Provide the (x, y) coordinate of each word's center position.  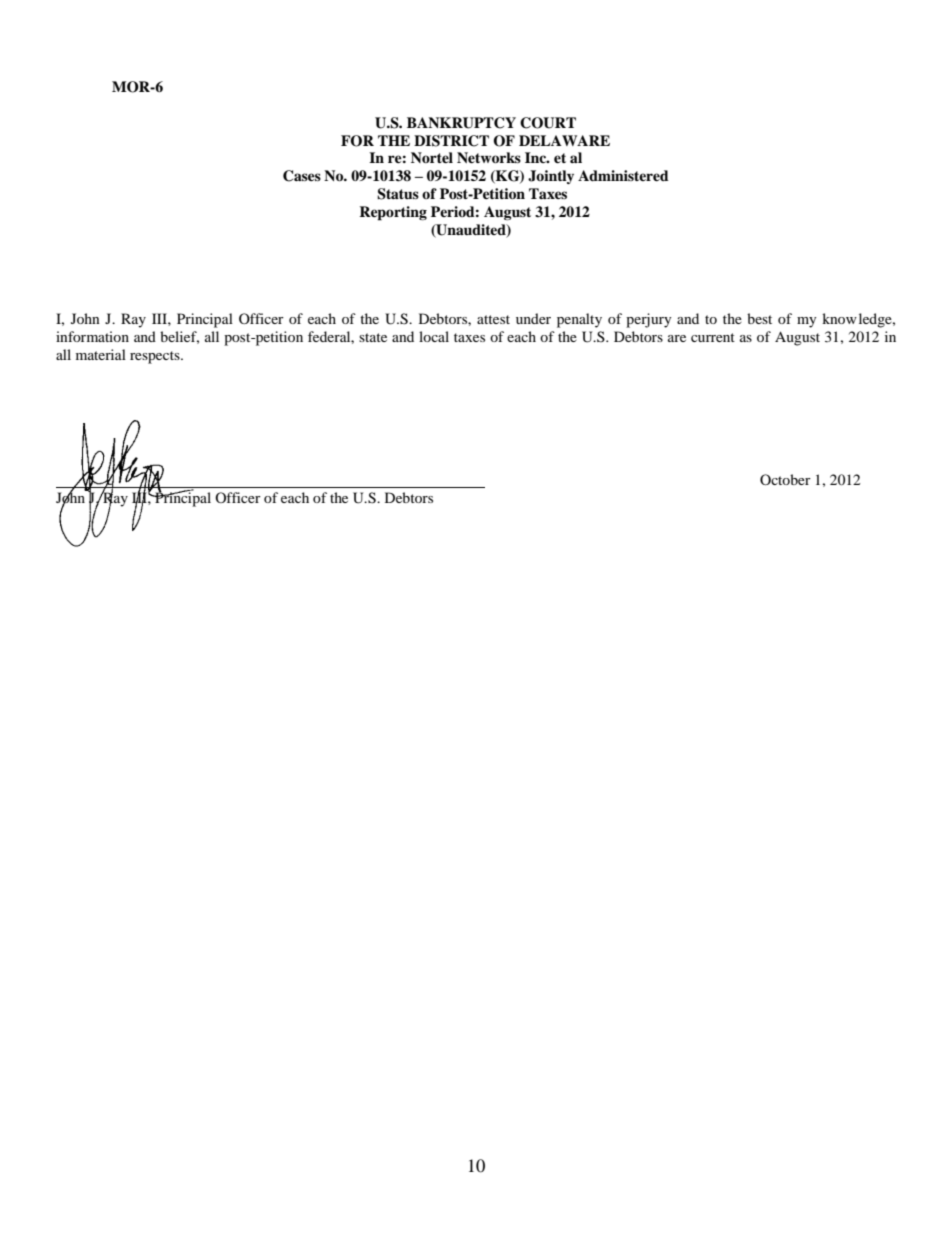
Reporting (393, 213)
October (785, 479)
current (713, 337)
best (759, 318)
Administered (623, 175)
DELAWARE (564, 140)
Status (398, 194)
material (101, 354)
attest (493, 319)
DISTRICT (451, 141)
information (92, 336)
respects (156, 357)
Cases (302, 176)
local (434, 336)
